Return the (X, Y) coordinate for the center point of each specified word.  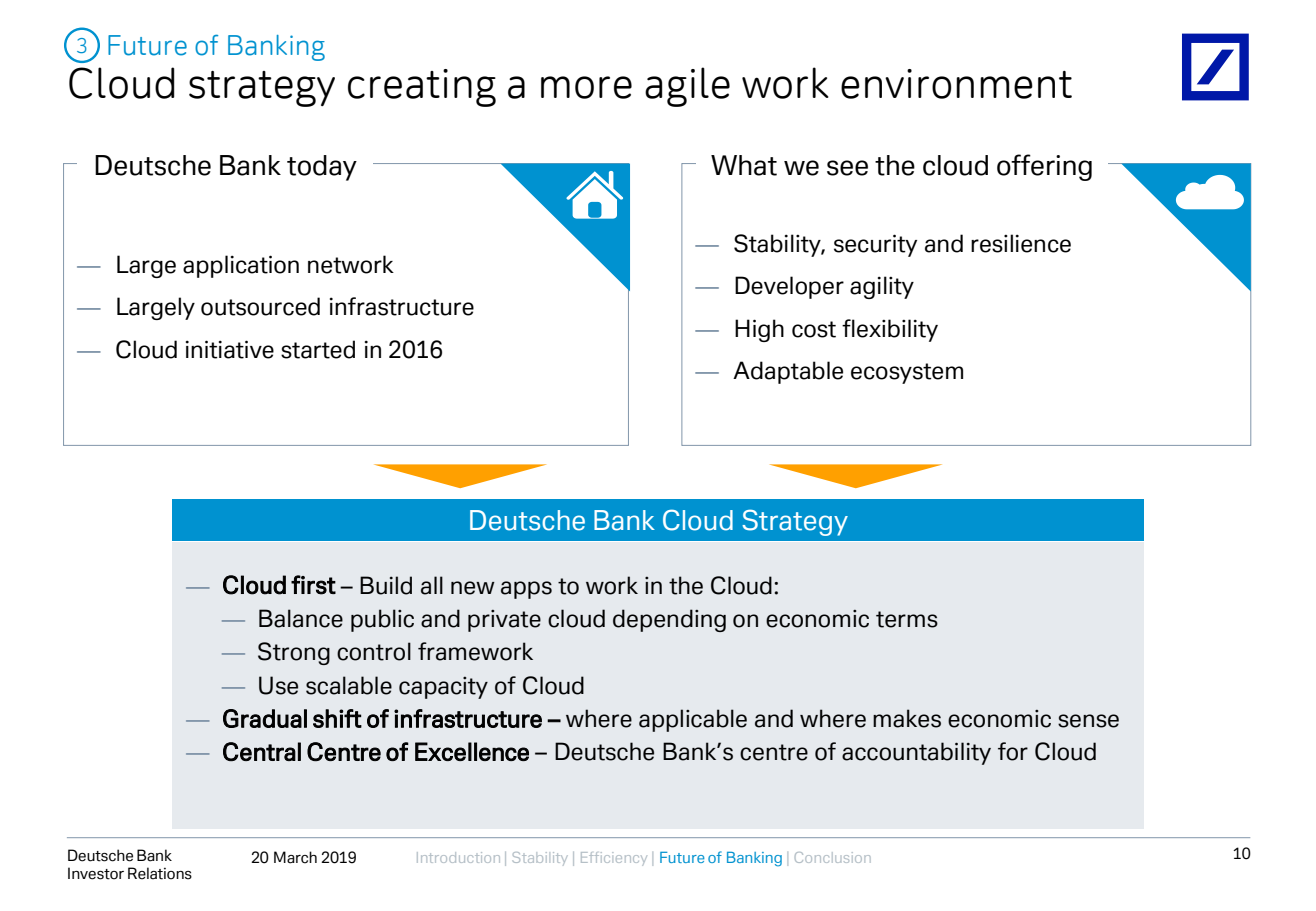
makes (907, 718)
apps (526, 590)
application (241, 266)
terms (907, 619)
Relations (160, 873)
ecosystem (907, 373)
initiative (230, 349)
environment (956, 84)
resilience (1021, 243)
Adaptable (788, 372)
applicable (693, 720)
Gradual (265, 718)
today (322, 168)
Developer (789, 287)
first (313, 585)
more (586, 87)
